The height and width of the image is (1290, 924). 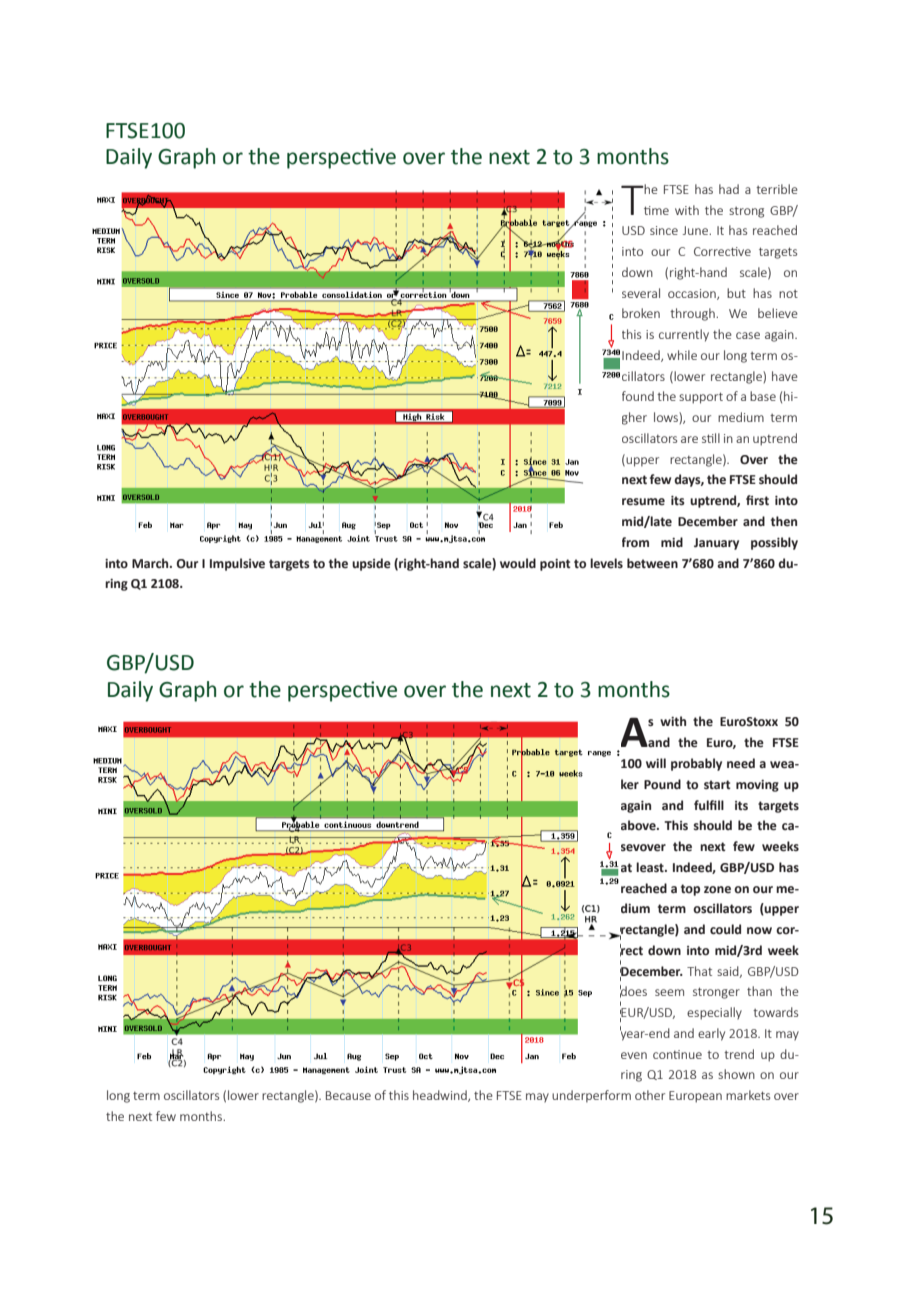 I want to click on Because, so click(x=348, y=1095).
